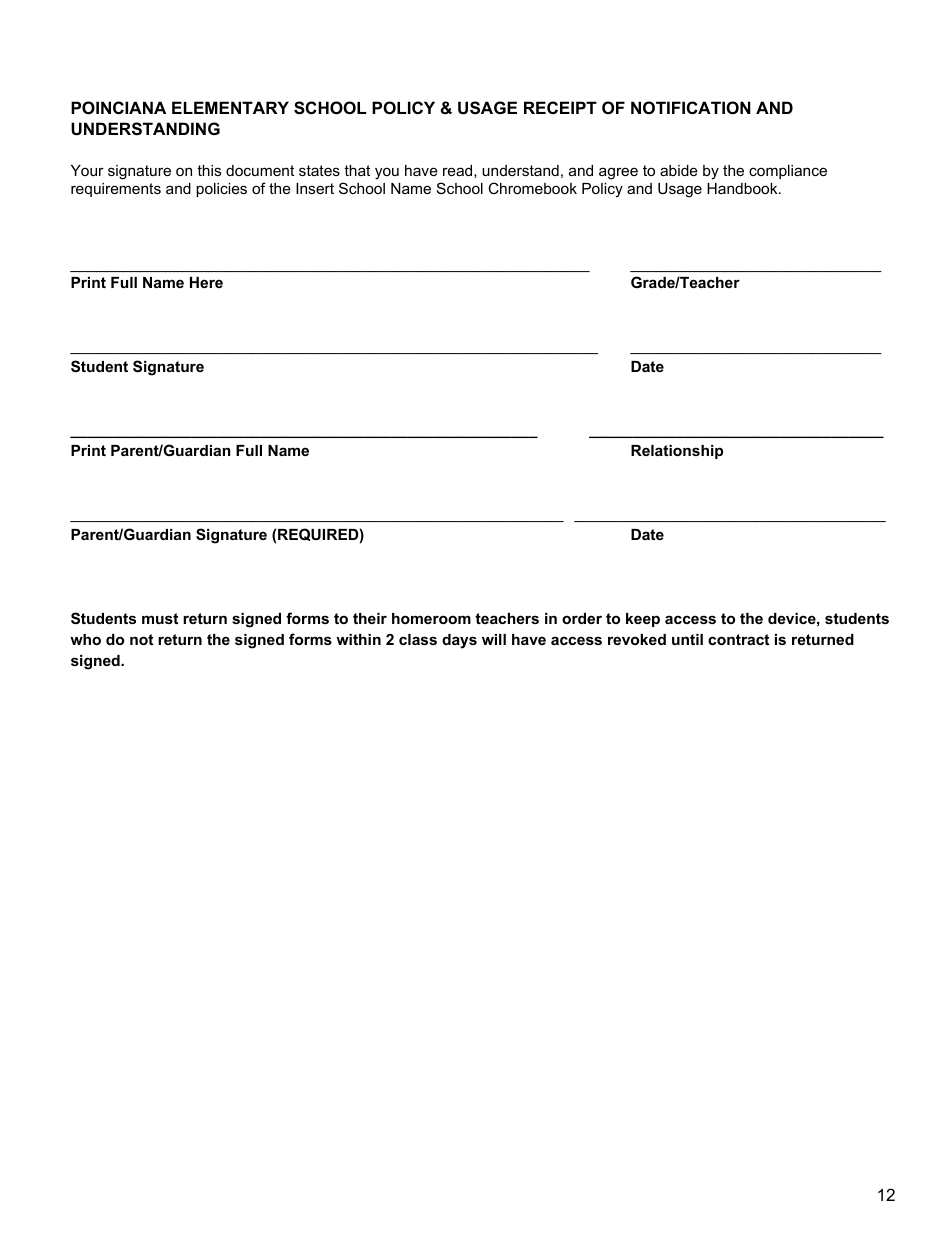 The height and width of the image is (1233, 952). What do you see at coordinates (677, 452) in the image?
I see `Relationship` at bounding box center [677, 452].
